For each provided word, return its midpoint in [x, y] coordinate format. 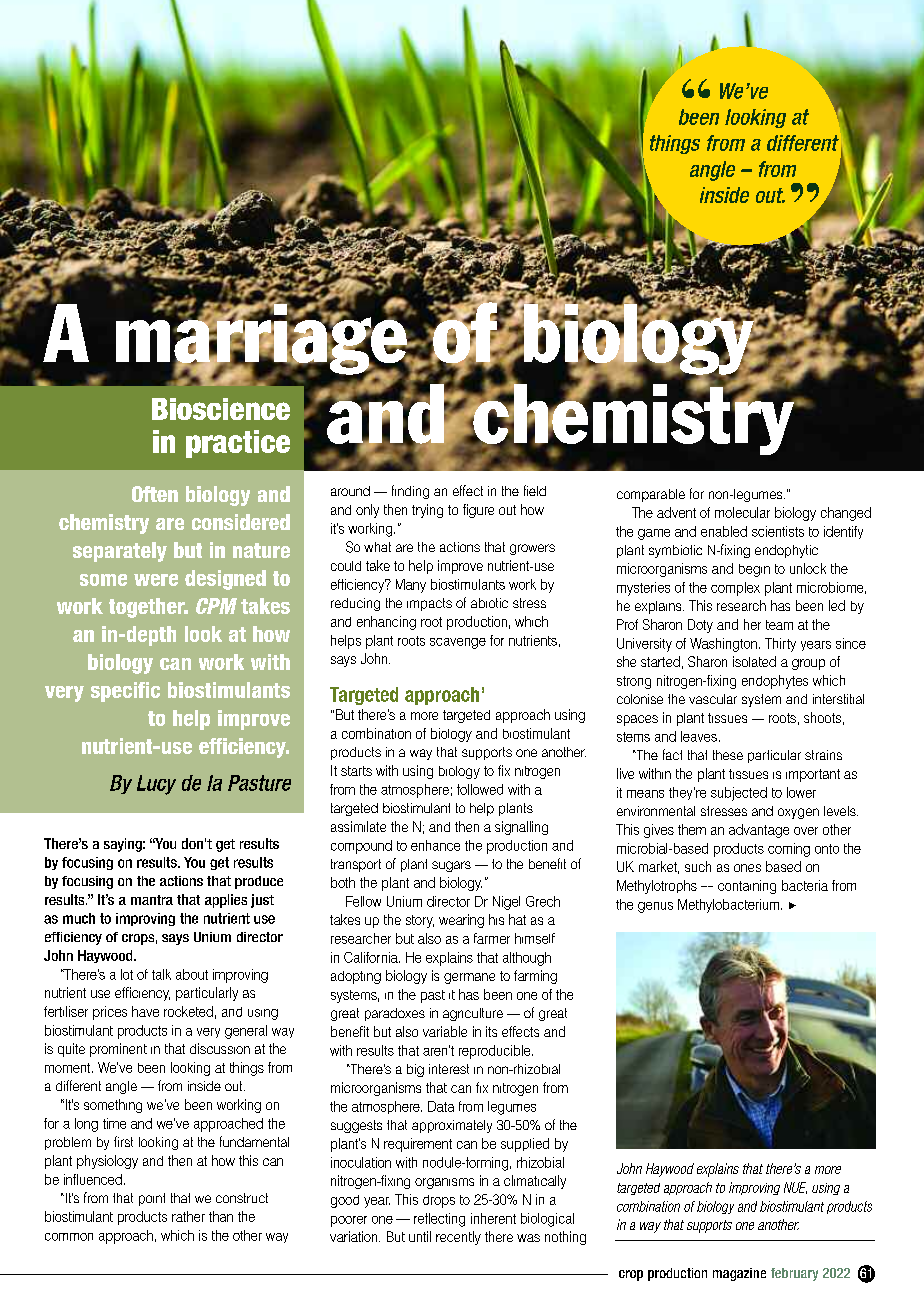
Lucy [156, 785]
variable [445, 1031]
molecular [742, 512]
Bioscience [221, 409]
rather [188, 1216]
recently [458, 1238]
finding [410, 492]
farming [535, 977]
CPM [216, 606]
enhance [435, 845]
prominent [118, 1050]
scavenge [458, 643]
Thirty [780, 645]
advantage [759, 831]
